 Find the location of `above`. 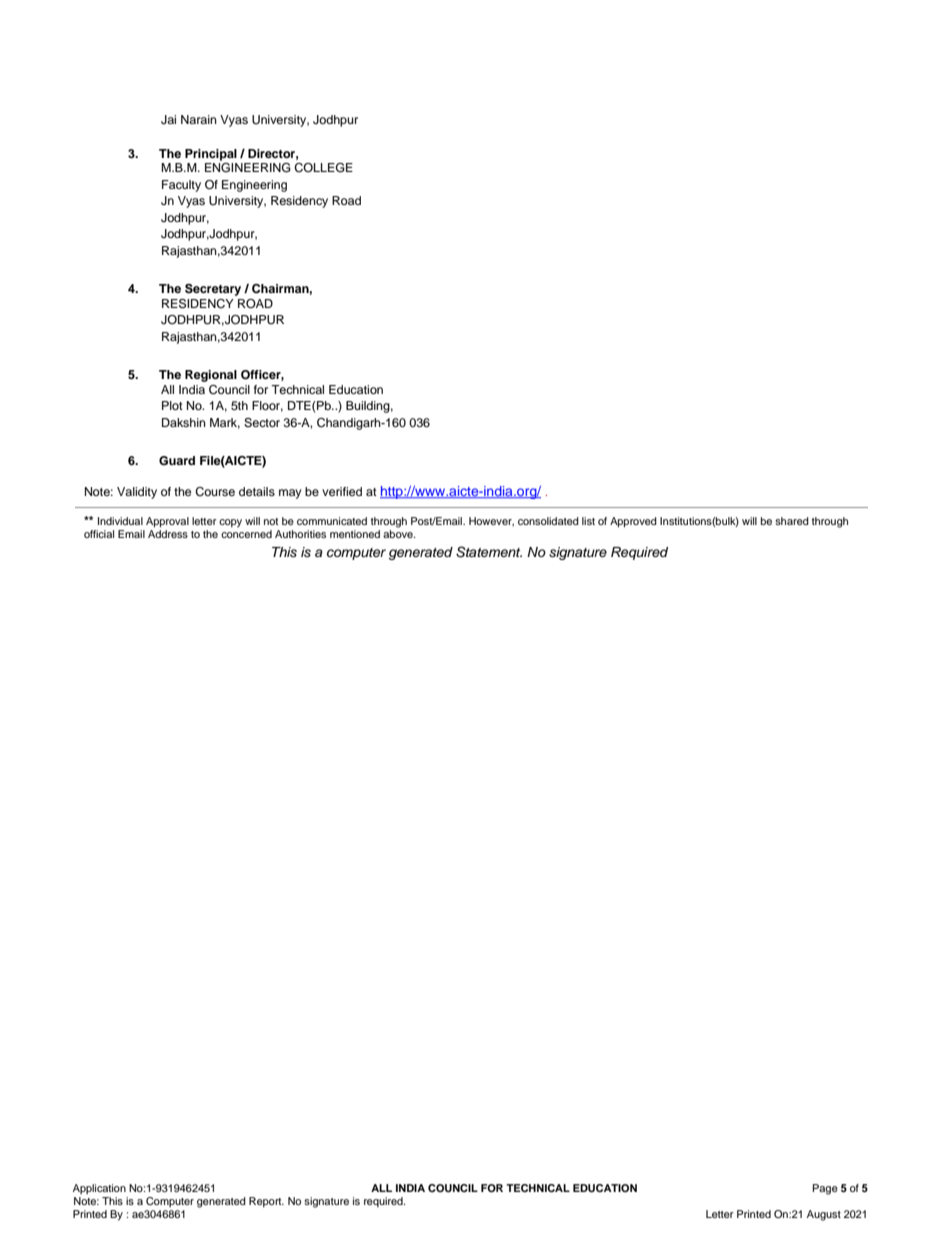

above is located at coordinates (399, 534).
